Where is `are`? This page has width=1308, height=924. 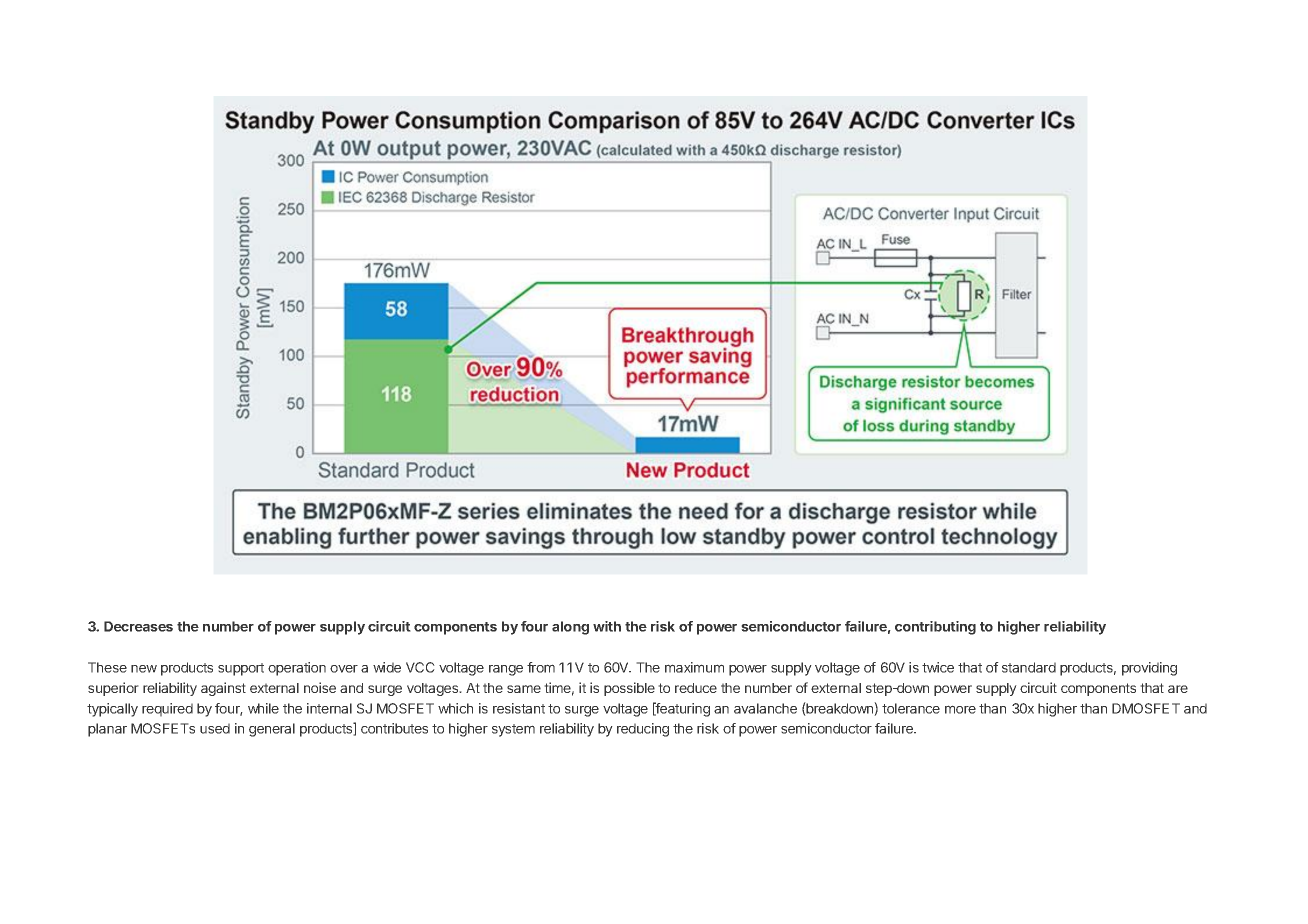
are is located at coordinates (1178, 689).
